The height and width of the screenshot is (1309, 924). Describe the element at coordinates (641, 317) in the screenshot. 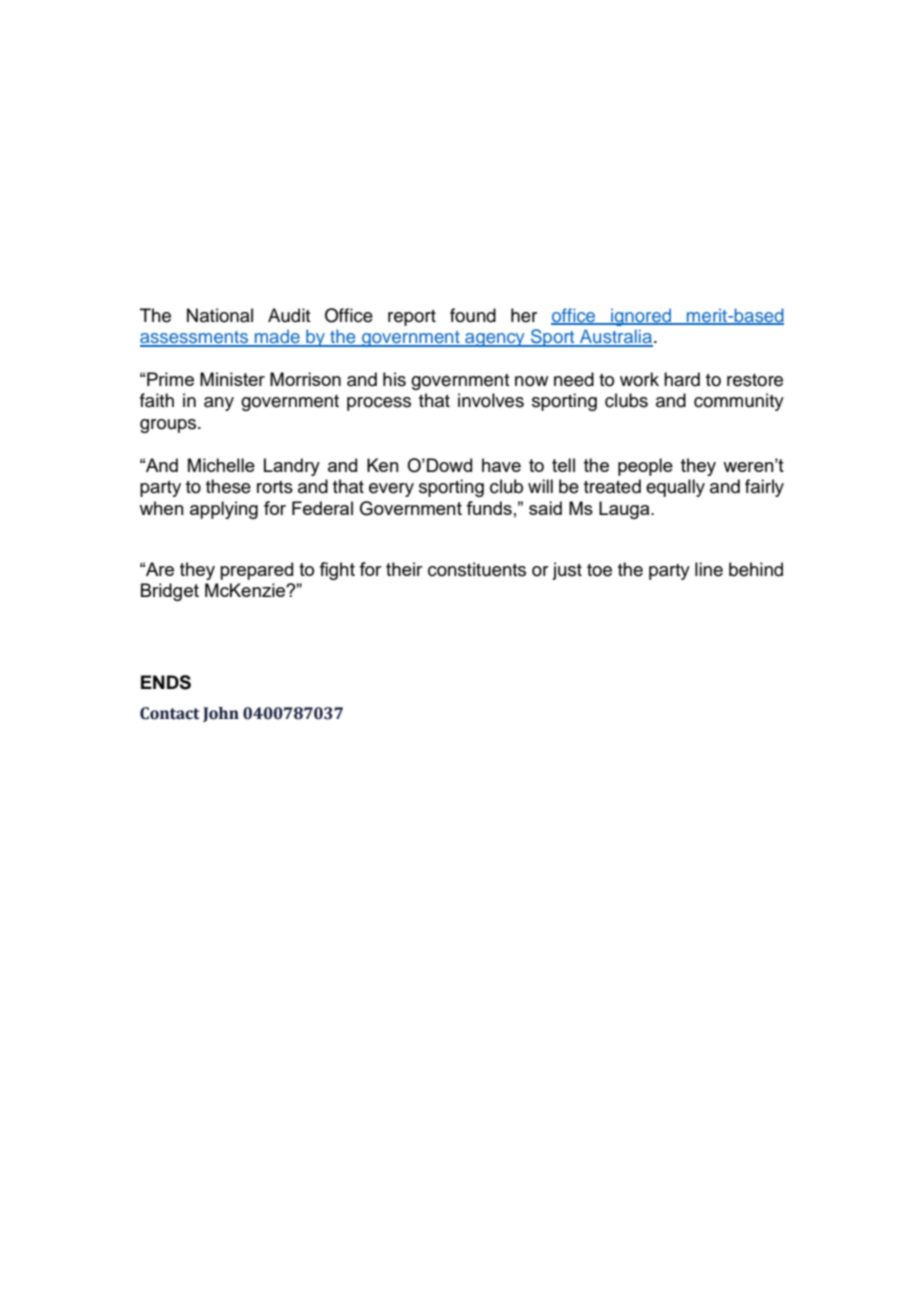

I see `ignored` at that location.
